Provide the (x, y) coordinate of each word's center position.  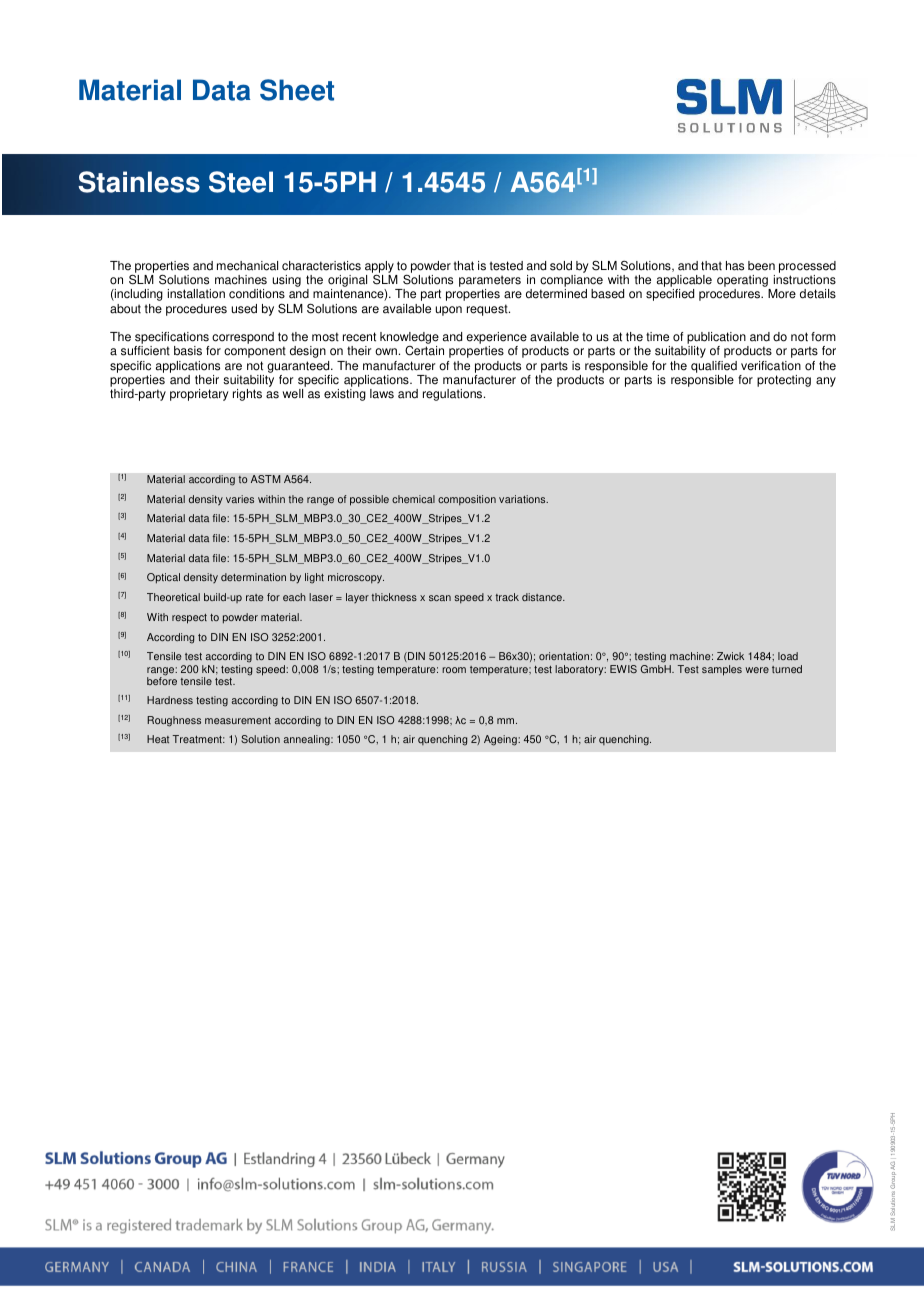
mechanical (247, 266)
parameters (490, 282)
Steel (241, 182)
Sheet (297, 90)
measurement (238, 720)
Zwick (730, 656)
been (761, 266)
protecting (784, 381)
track (507, 597)
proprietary (199, 395)
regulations (454, 395)
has (735, 266)
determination (253, 577)
